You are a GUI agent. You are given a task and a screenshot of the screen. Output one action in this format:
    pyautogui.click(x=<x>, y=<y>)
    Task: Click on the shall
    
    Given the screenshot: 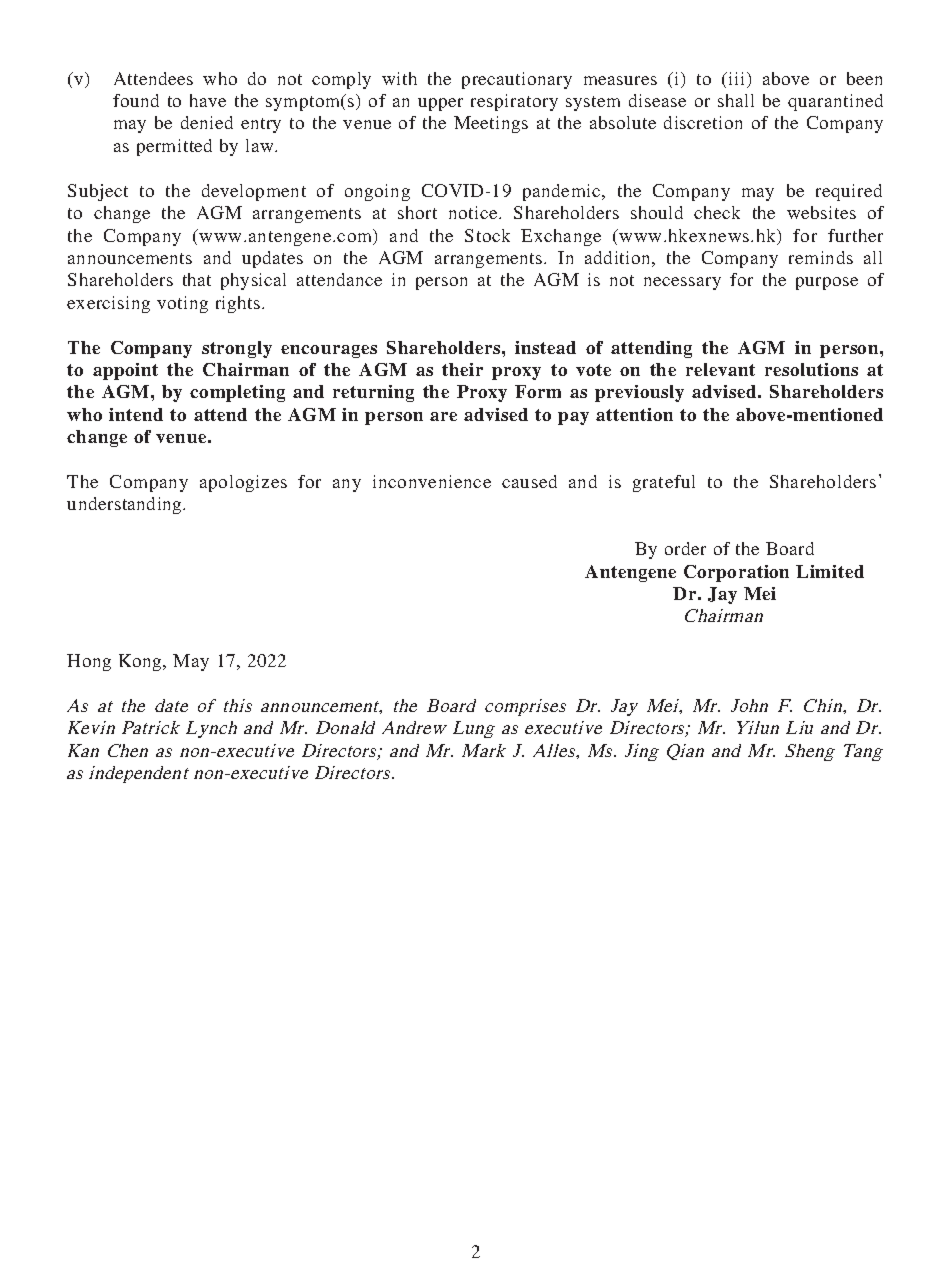 What is the action you would take?
    pyautogui.click(x=736, y=100)
